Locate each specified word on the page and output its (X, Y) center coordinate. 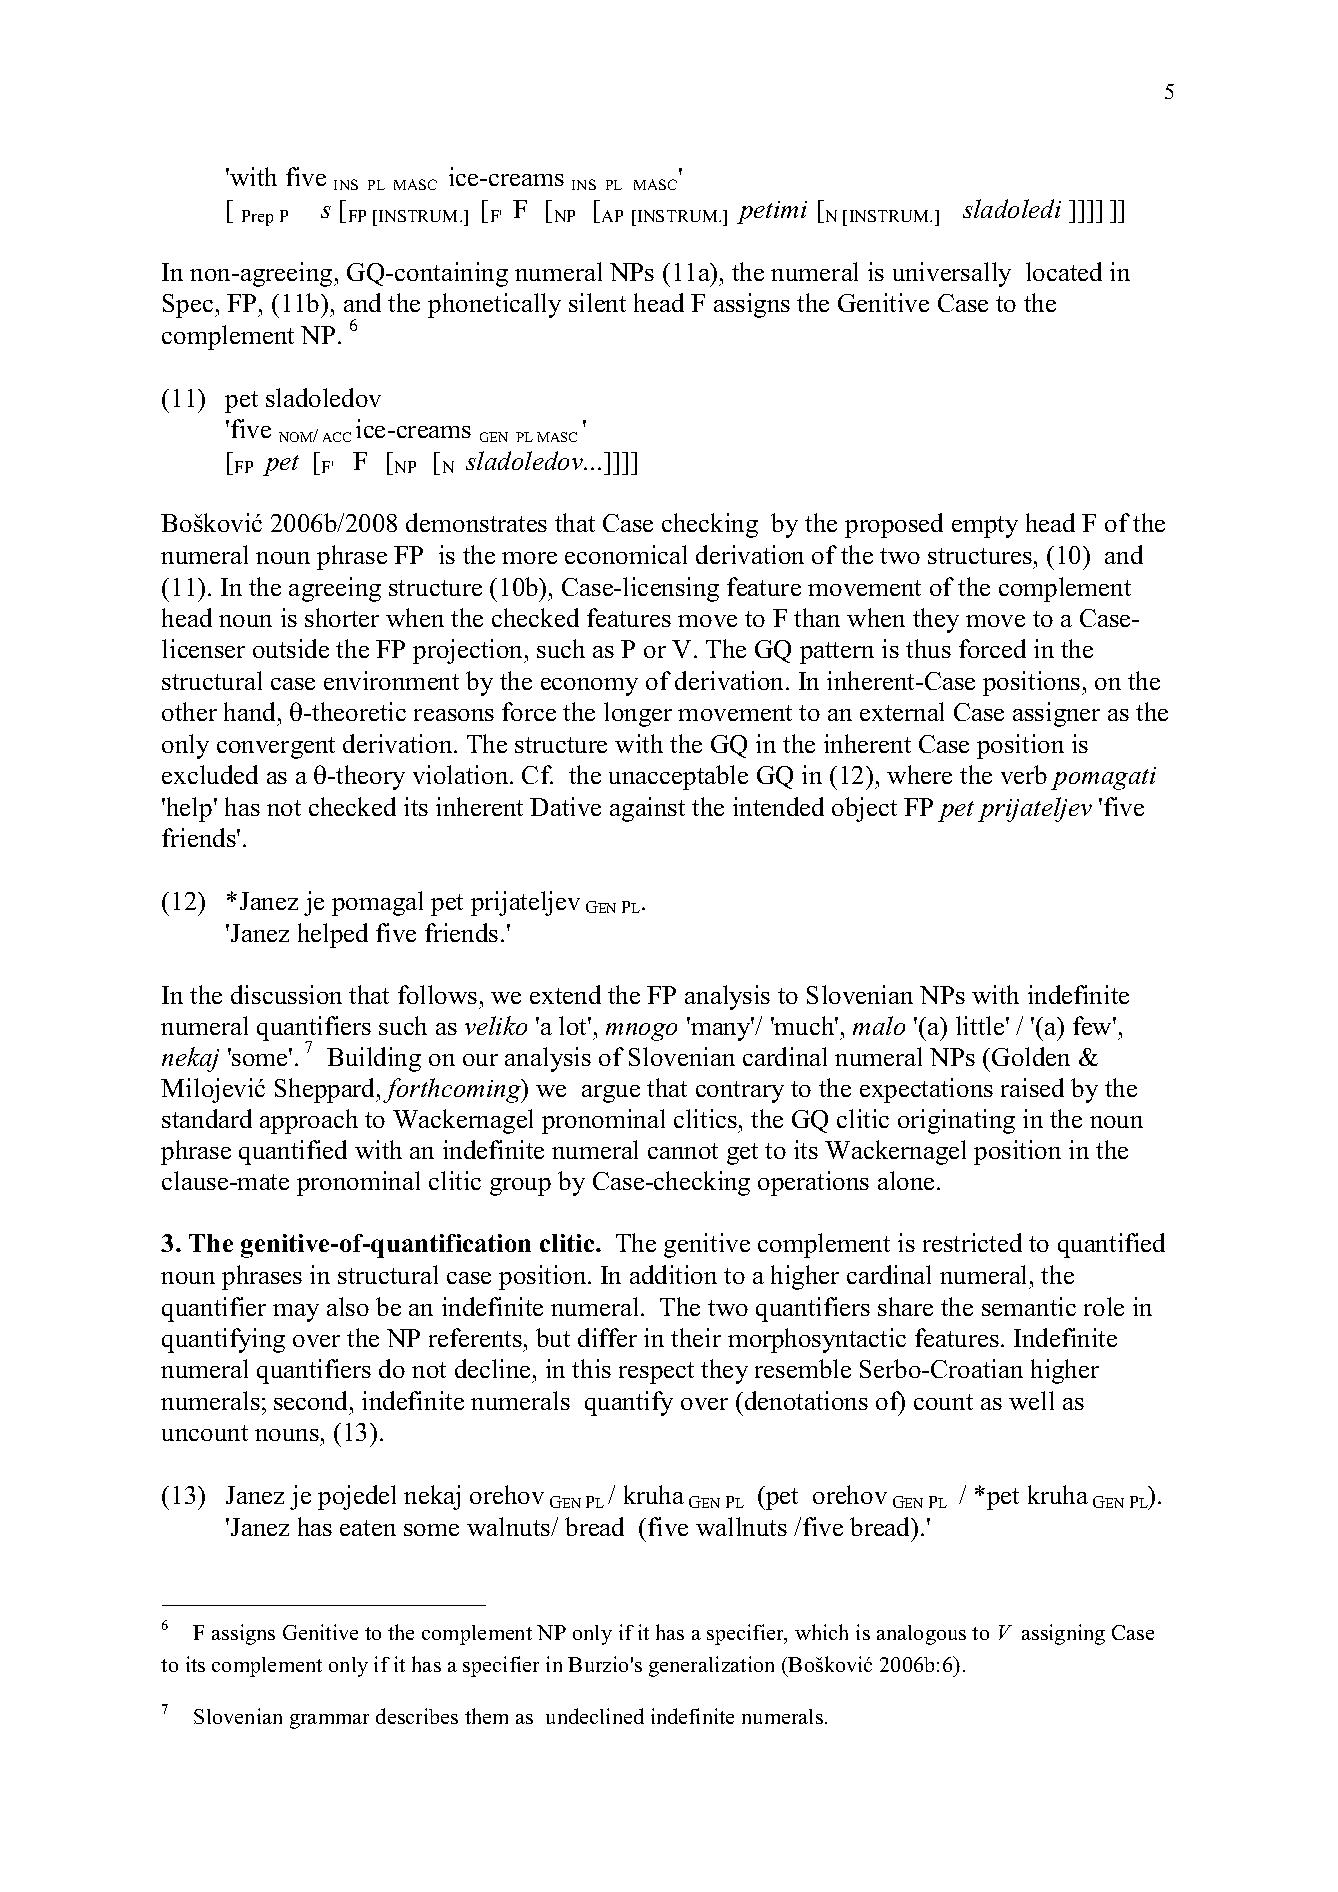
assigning (1063, 1634)
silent (597, 302)
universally (952, 274)
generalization (711, 1666)
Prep (257, 218)
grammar (329, 1721)
